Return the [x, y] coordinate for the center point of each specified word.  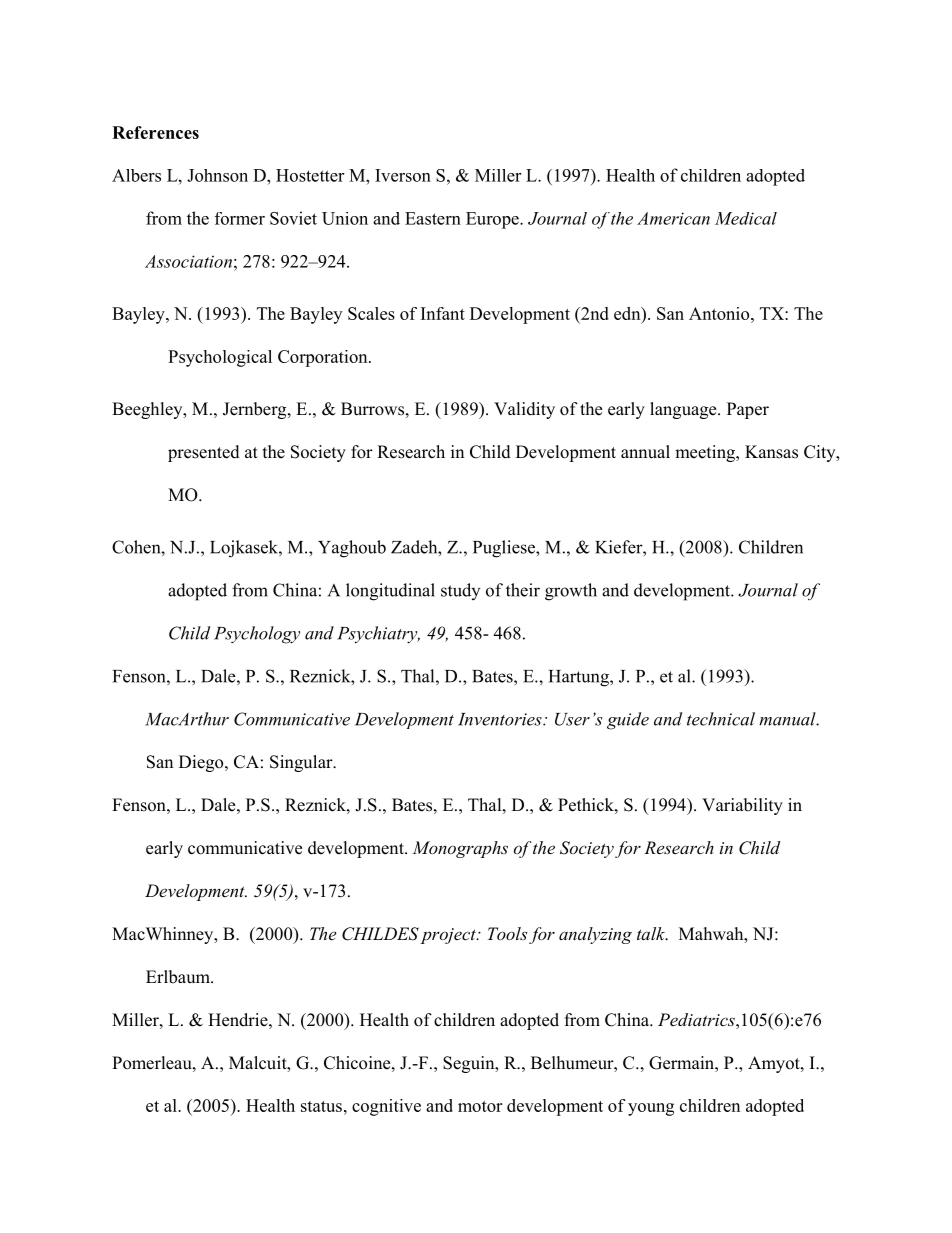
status [321, 1106]
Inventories [501, 719]
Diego [202, 763]
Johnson [217, 175]
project [449, 936]
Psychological [220, 358]
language [684, 410]
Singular [302, 763]
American [673, 218]
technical [721, 719]
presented [204, 453]
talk [652, 933]
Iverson [403, 175]
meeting [706, 453]
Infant [443, 313]
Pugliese [505, 549]
